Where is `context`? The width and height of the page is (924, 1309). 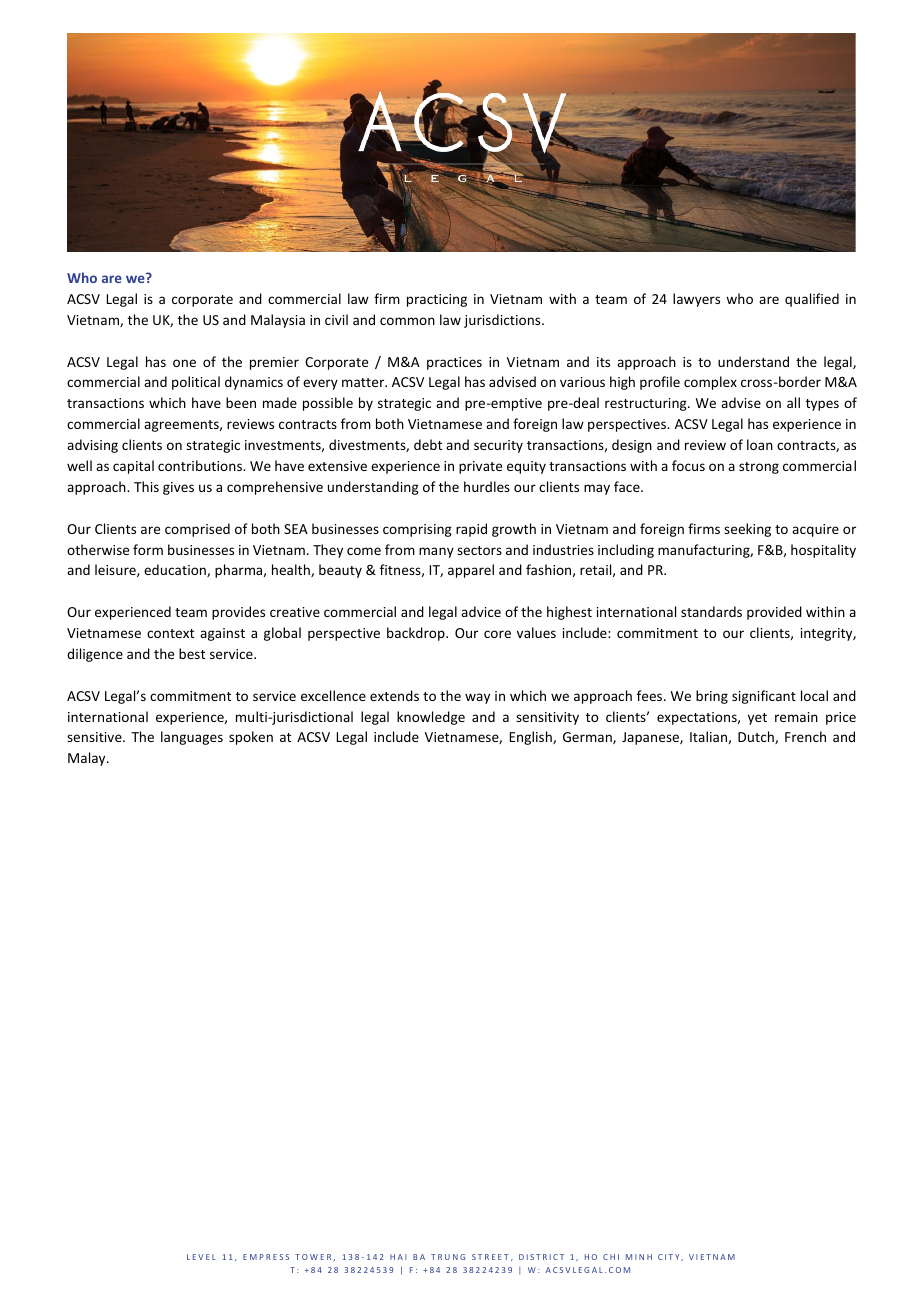 context is located at coordinates (170, 633).
